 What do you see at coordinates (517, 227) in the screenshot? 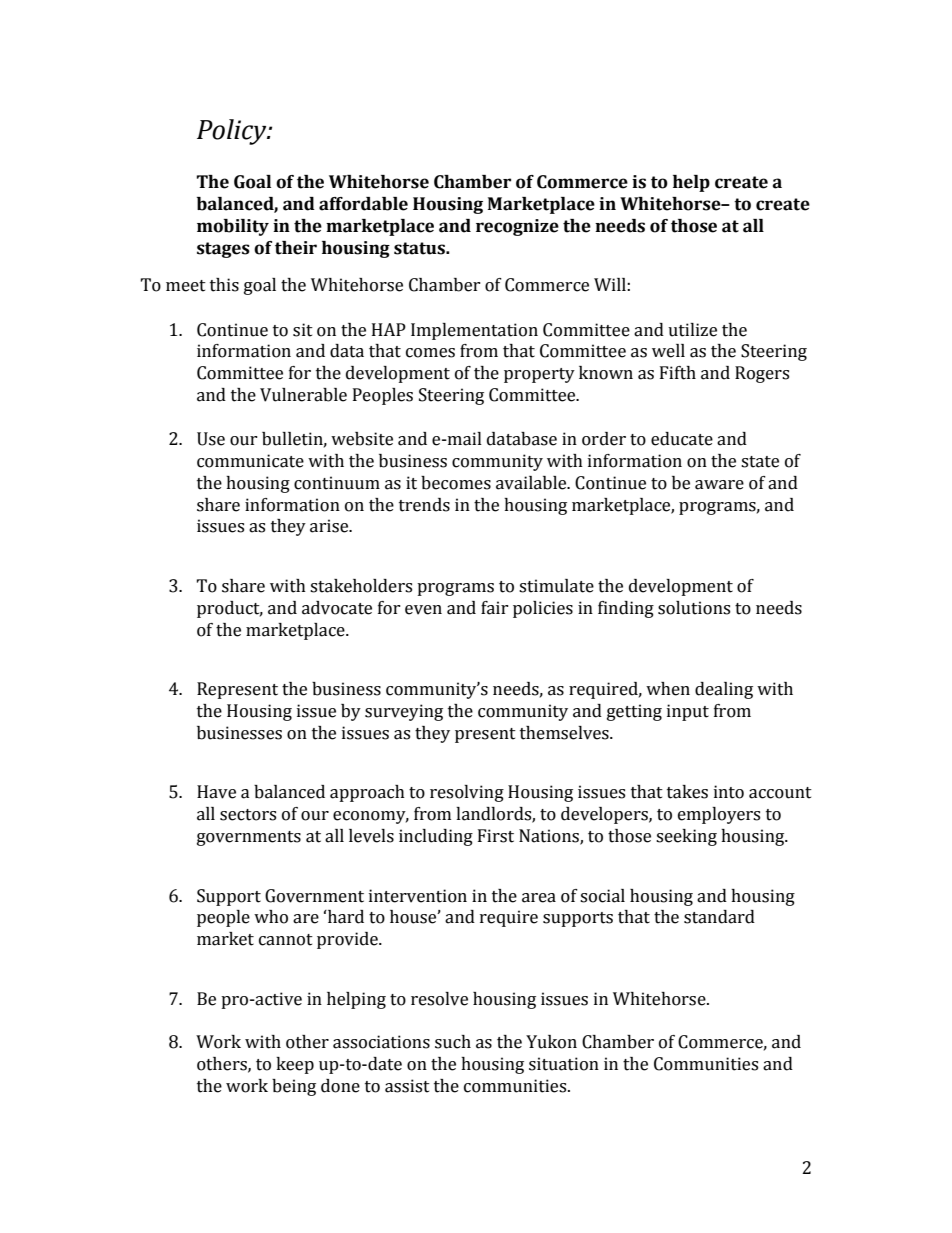
I see `recognize` at bounding box center [517, 227].
